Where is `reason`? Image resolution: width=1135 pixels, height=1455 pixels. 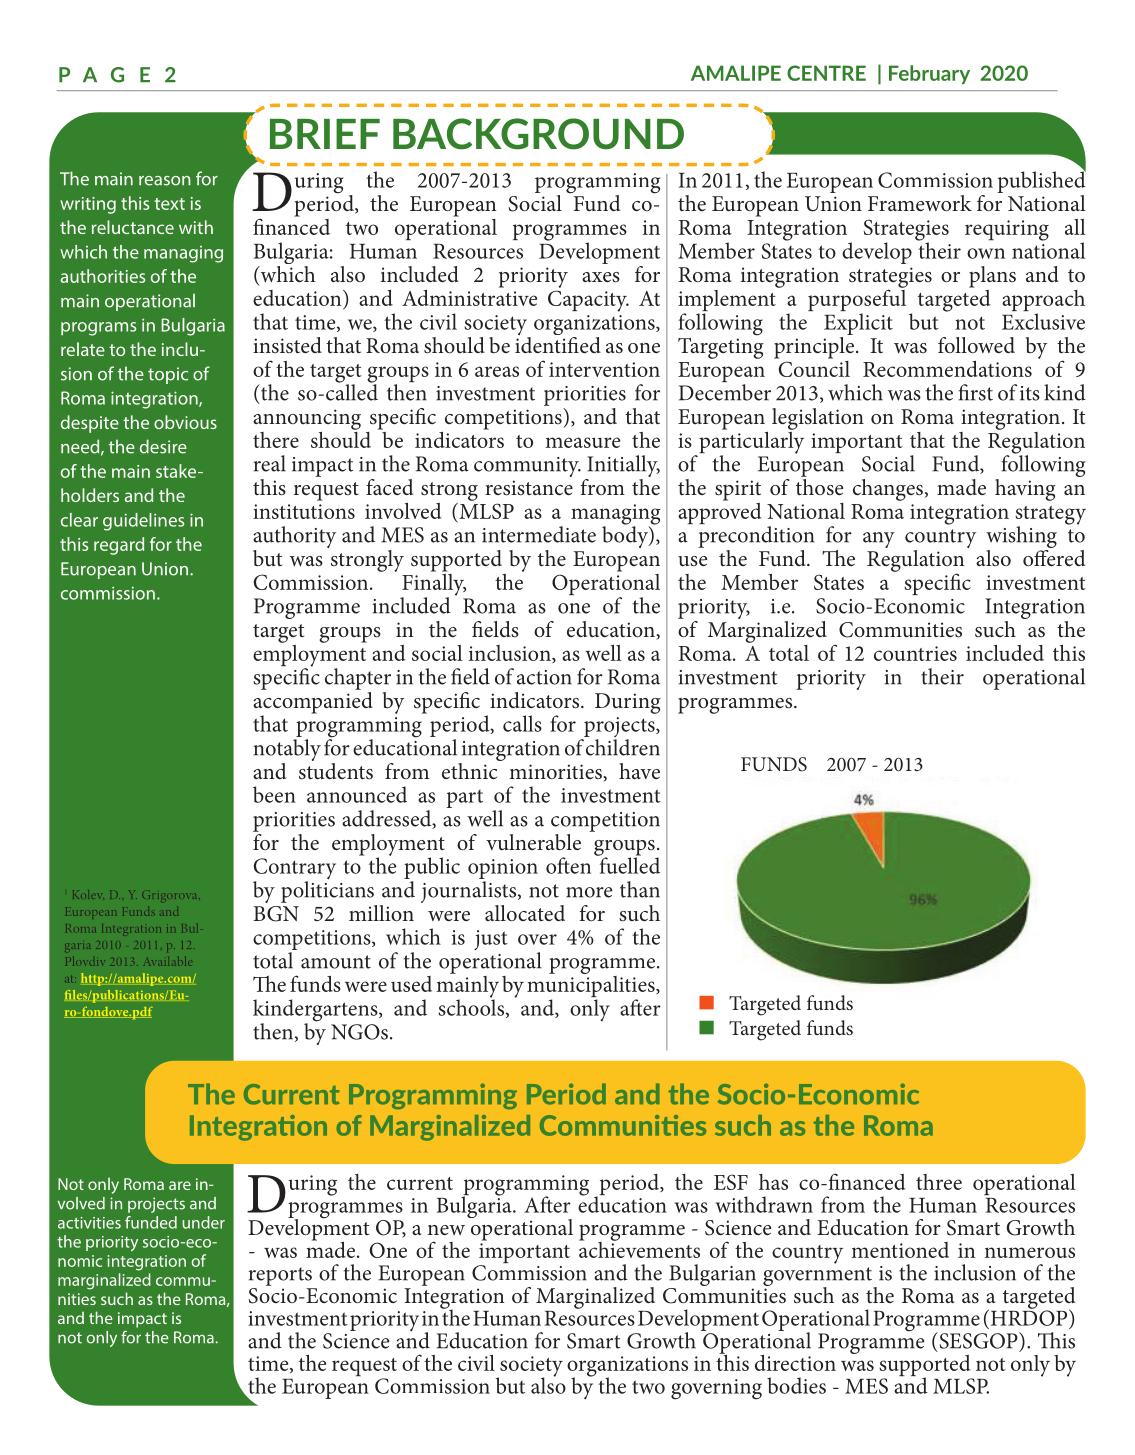 reason is located at coordinates (165, 181).
